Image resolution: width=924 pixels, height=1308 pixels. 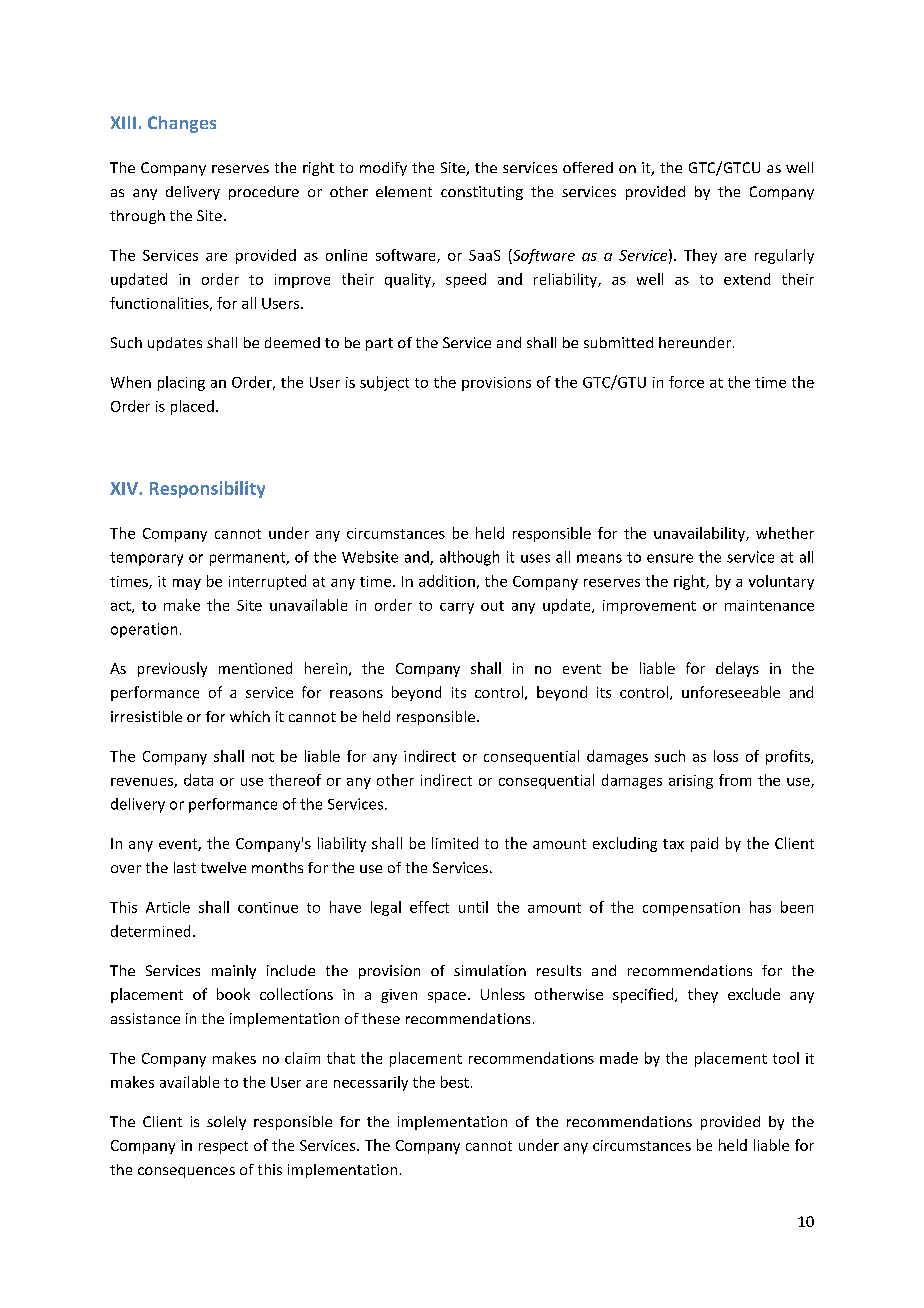 What do you see at coordinates (198, 780) in the document?
I see `data` at bounding box center [198, 780].
